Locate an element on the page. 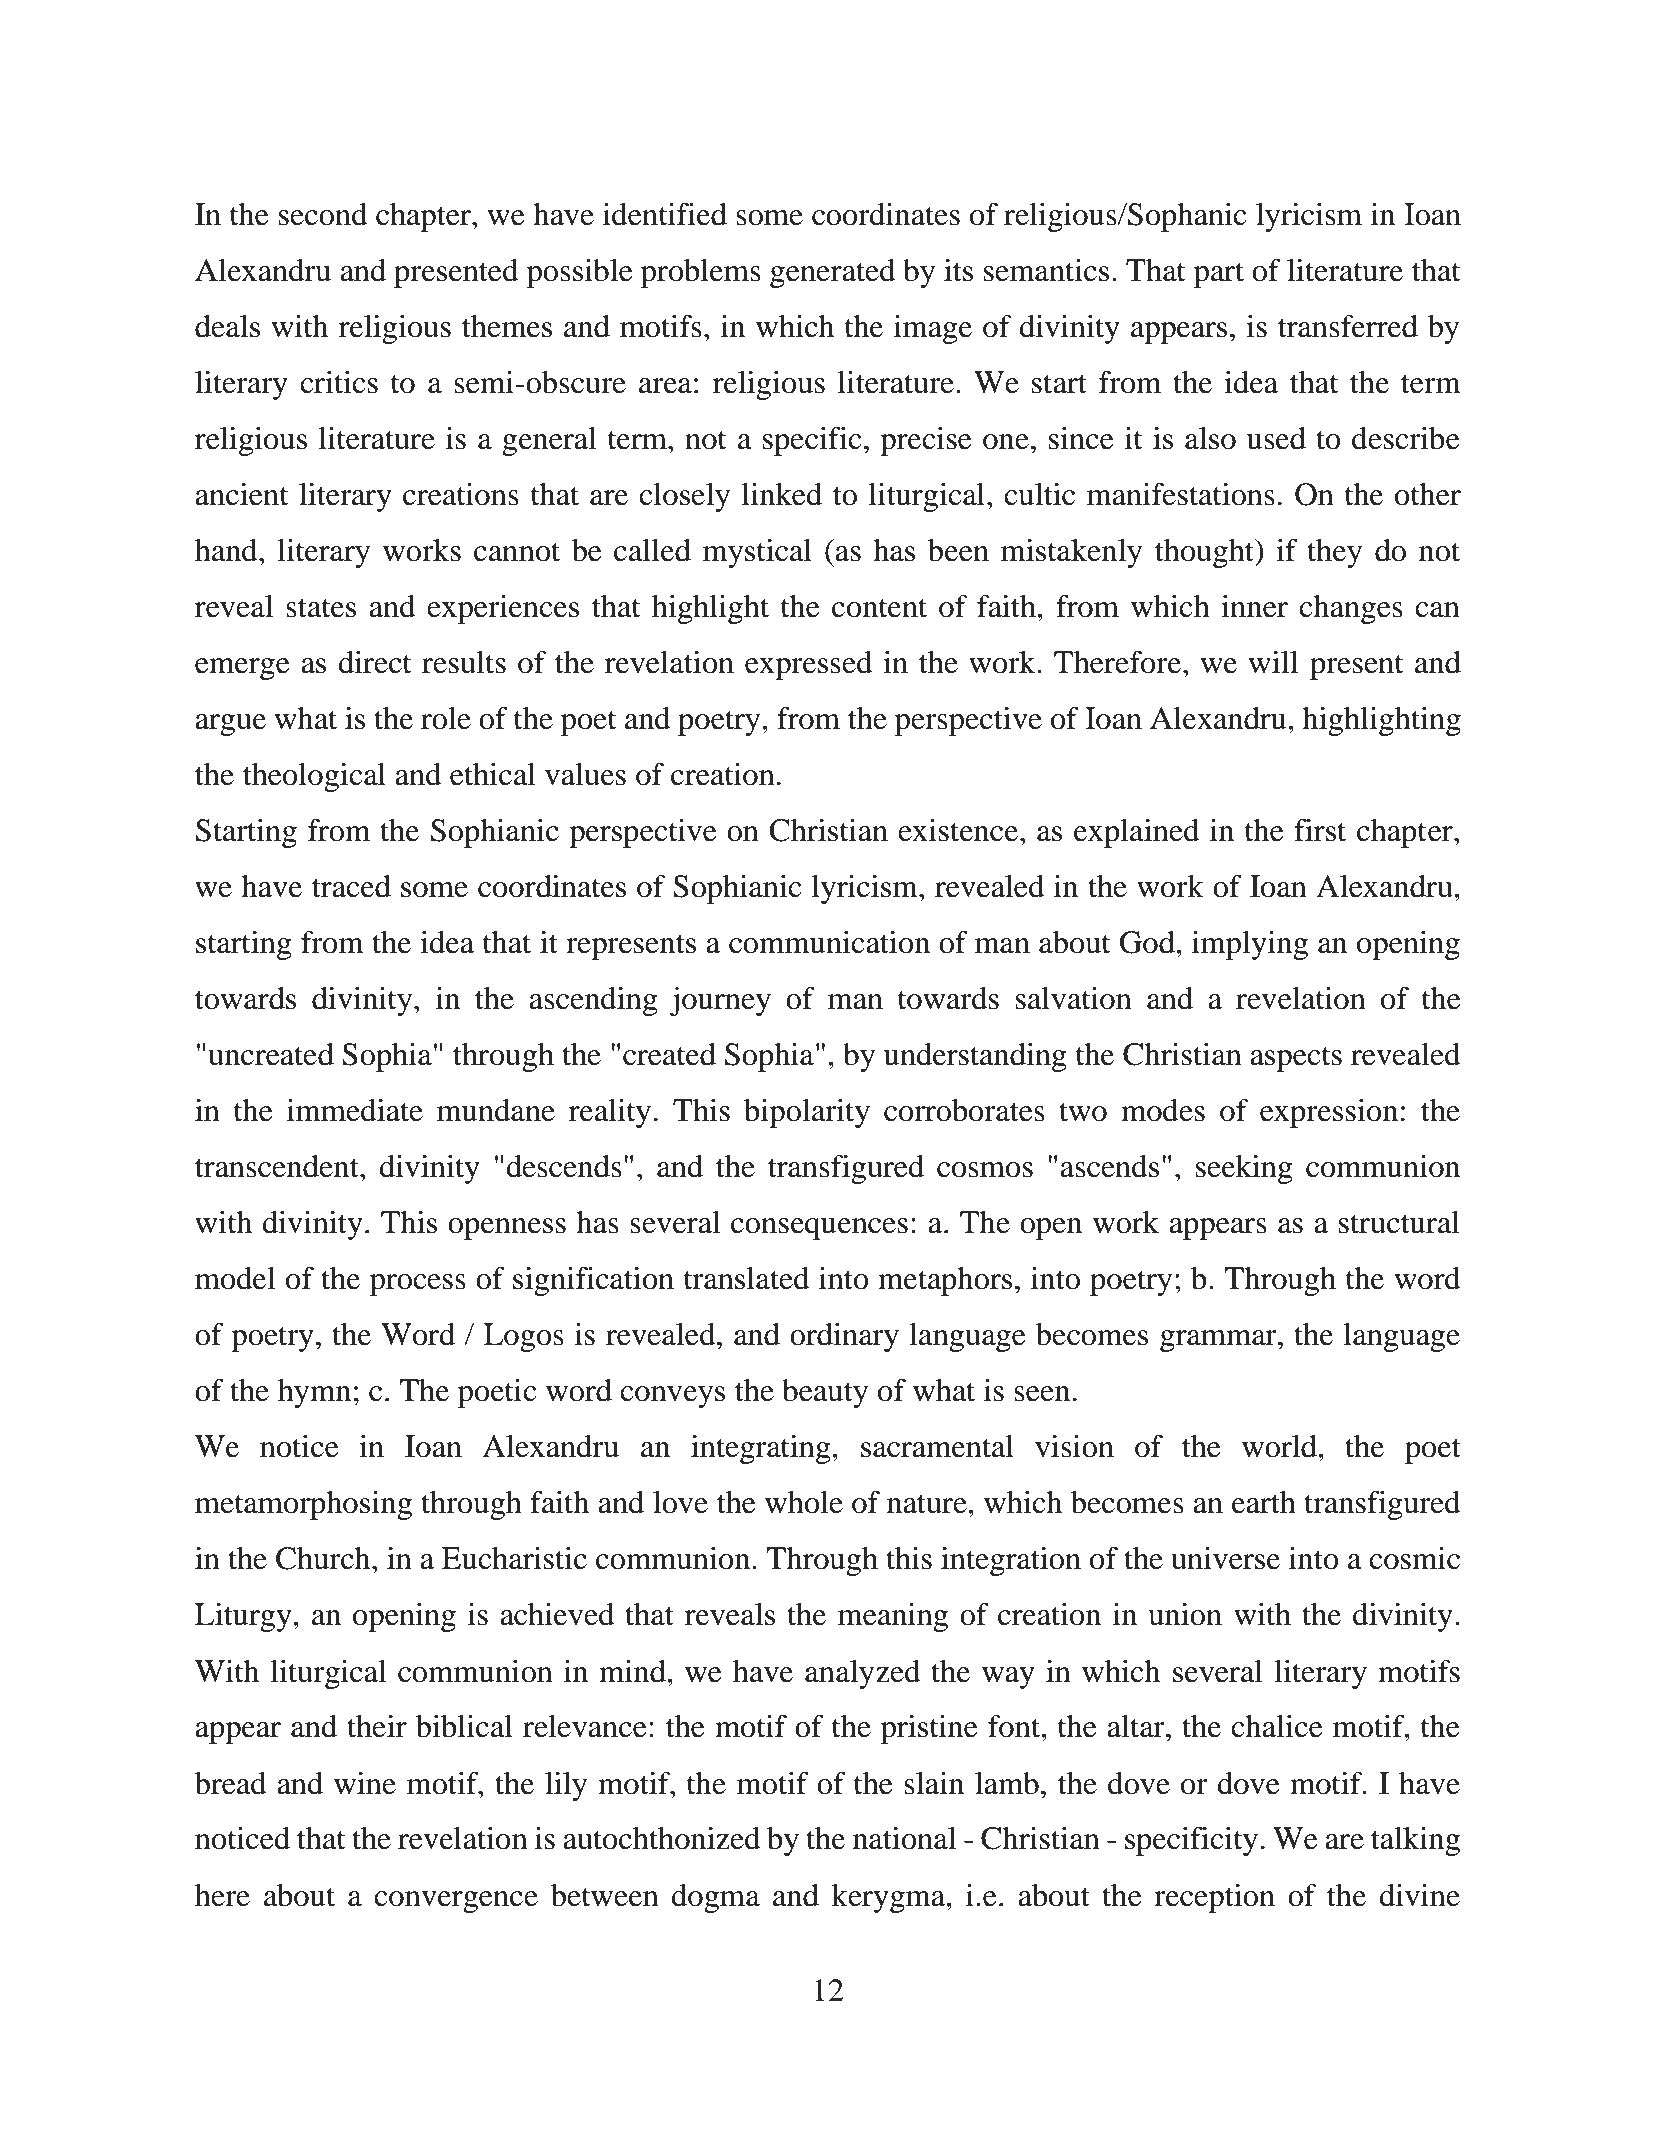 This image has height=2143, width=1656. immediate is located at coordinates (355, 1110).
